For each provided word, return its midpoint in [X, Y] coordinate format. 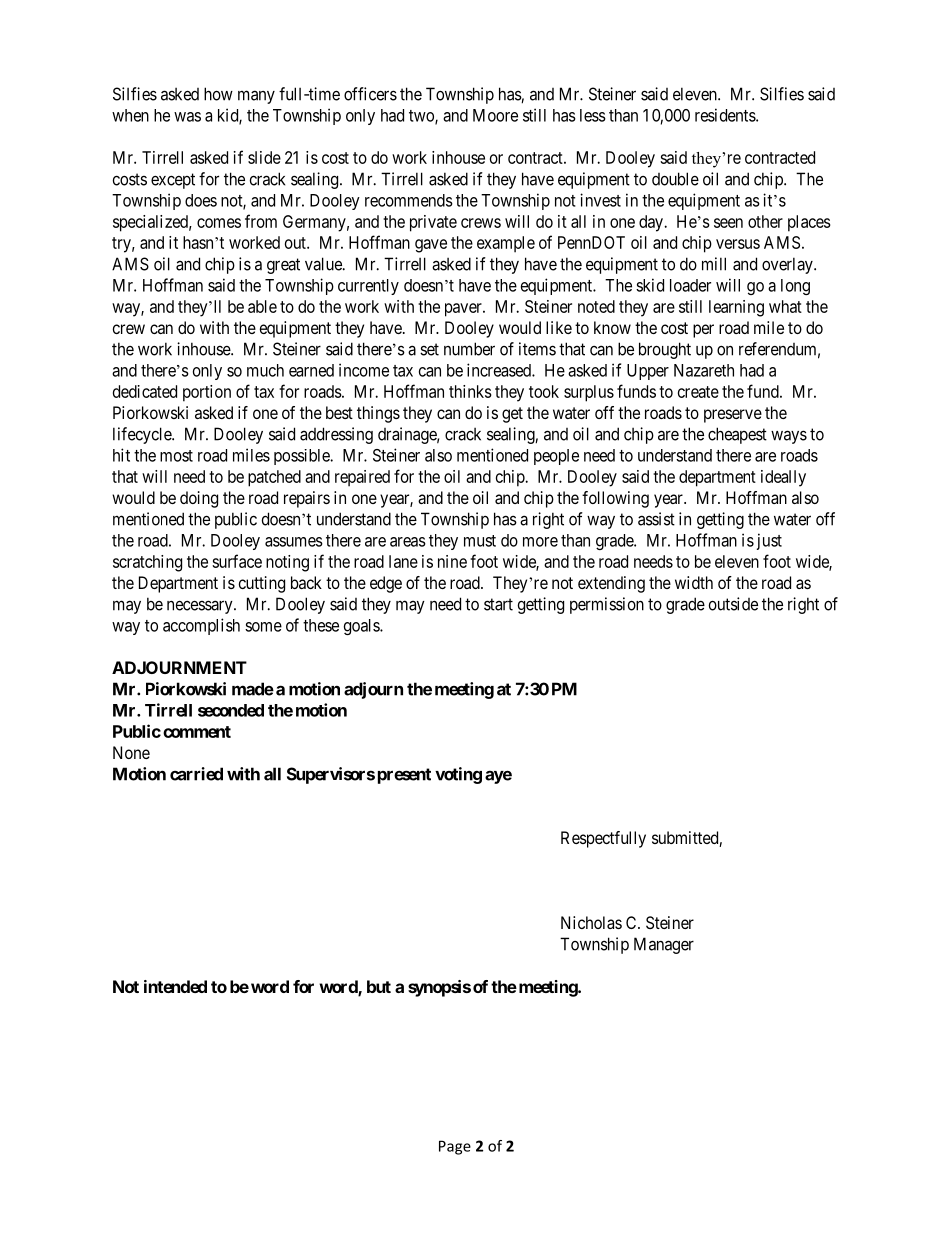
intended [175, 986]
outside [733, 604]
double [675, 179]
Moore [495, 115]
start [498, 604]
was [187, 117]
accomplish [201, 626]
